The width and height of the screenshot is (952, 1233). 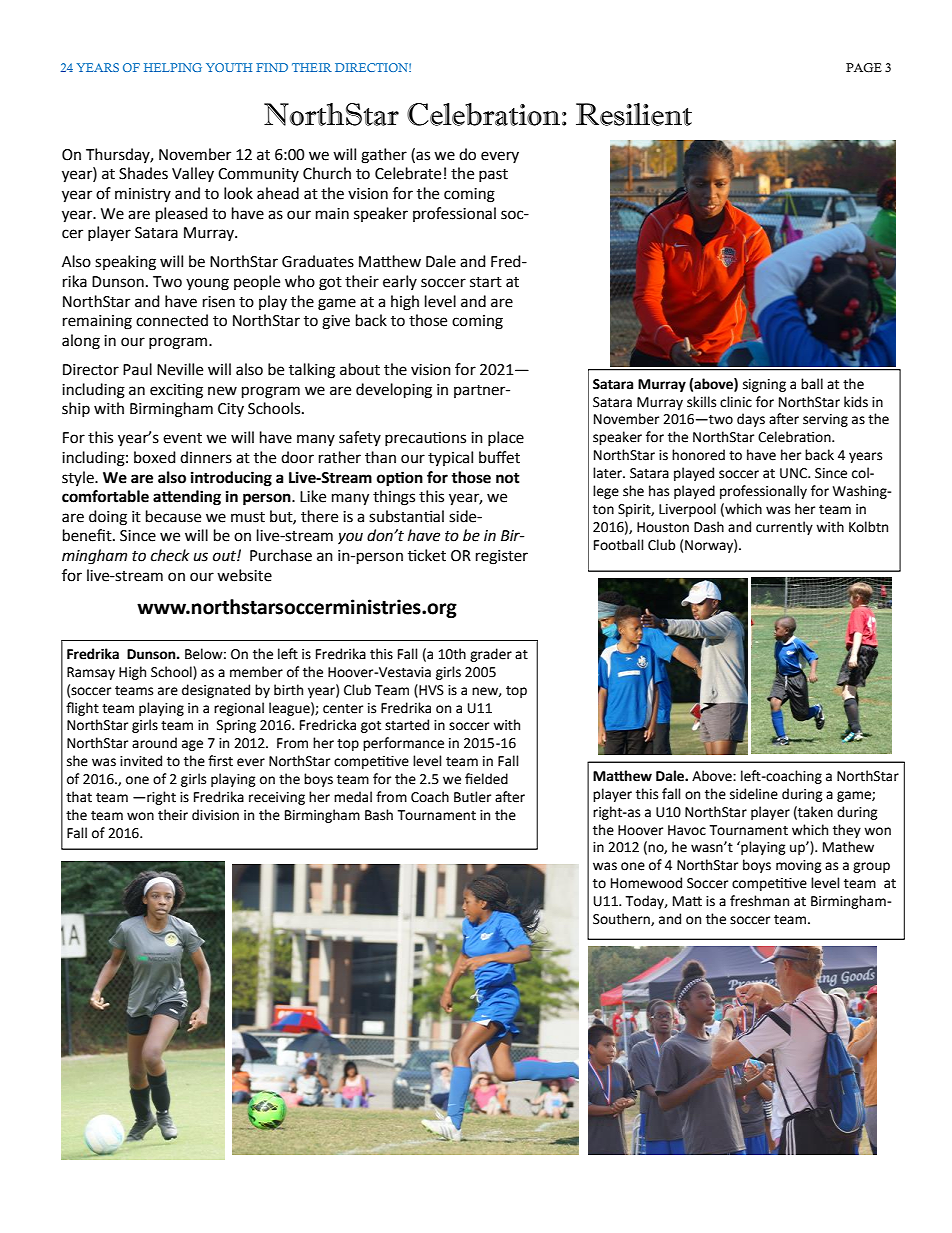 What do you see at coordinates (79, 797) in the screenshot?
I see `that` at bounding box center [79, 797].
